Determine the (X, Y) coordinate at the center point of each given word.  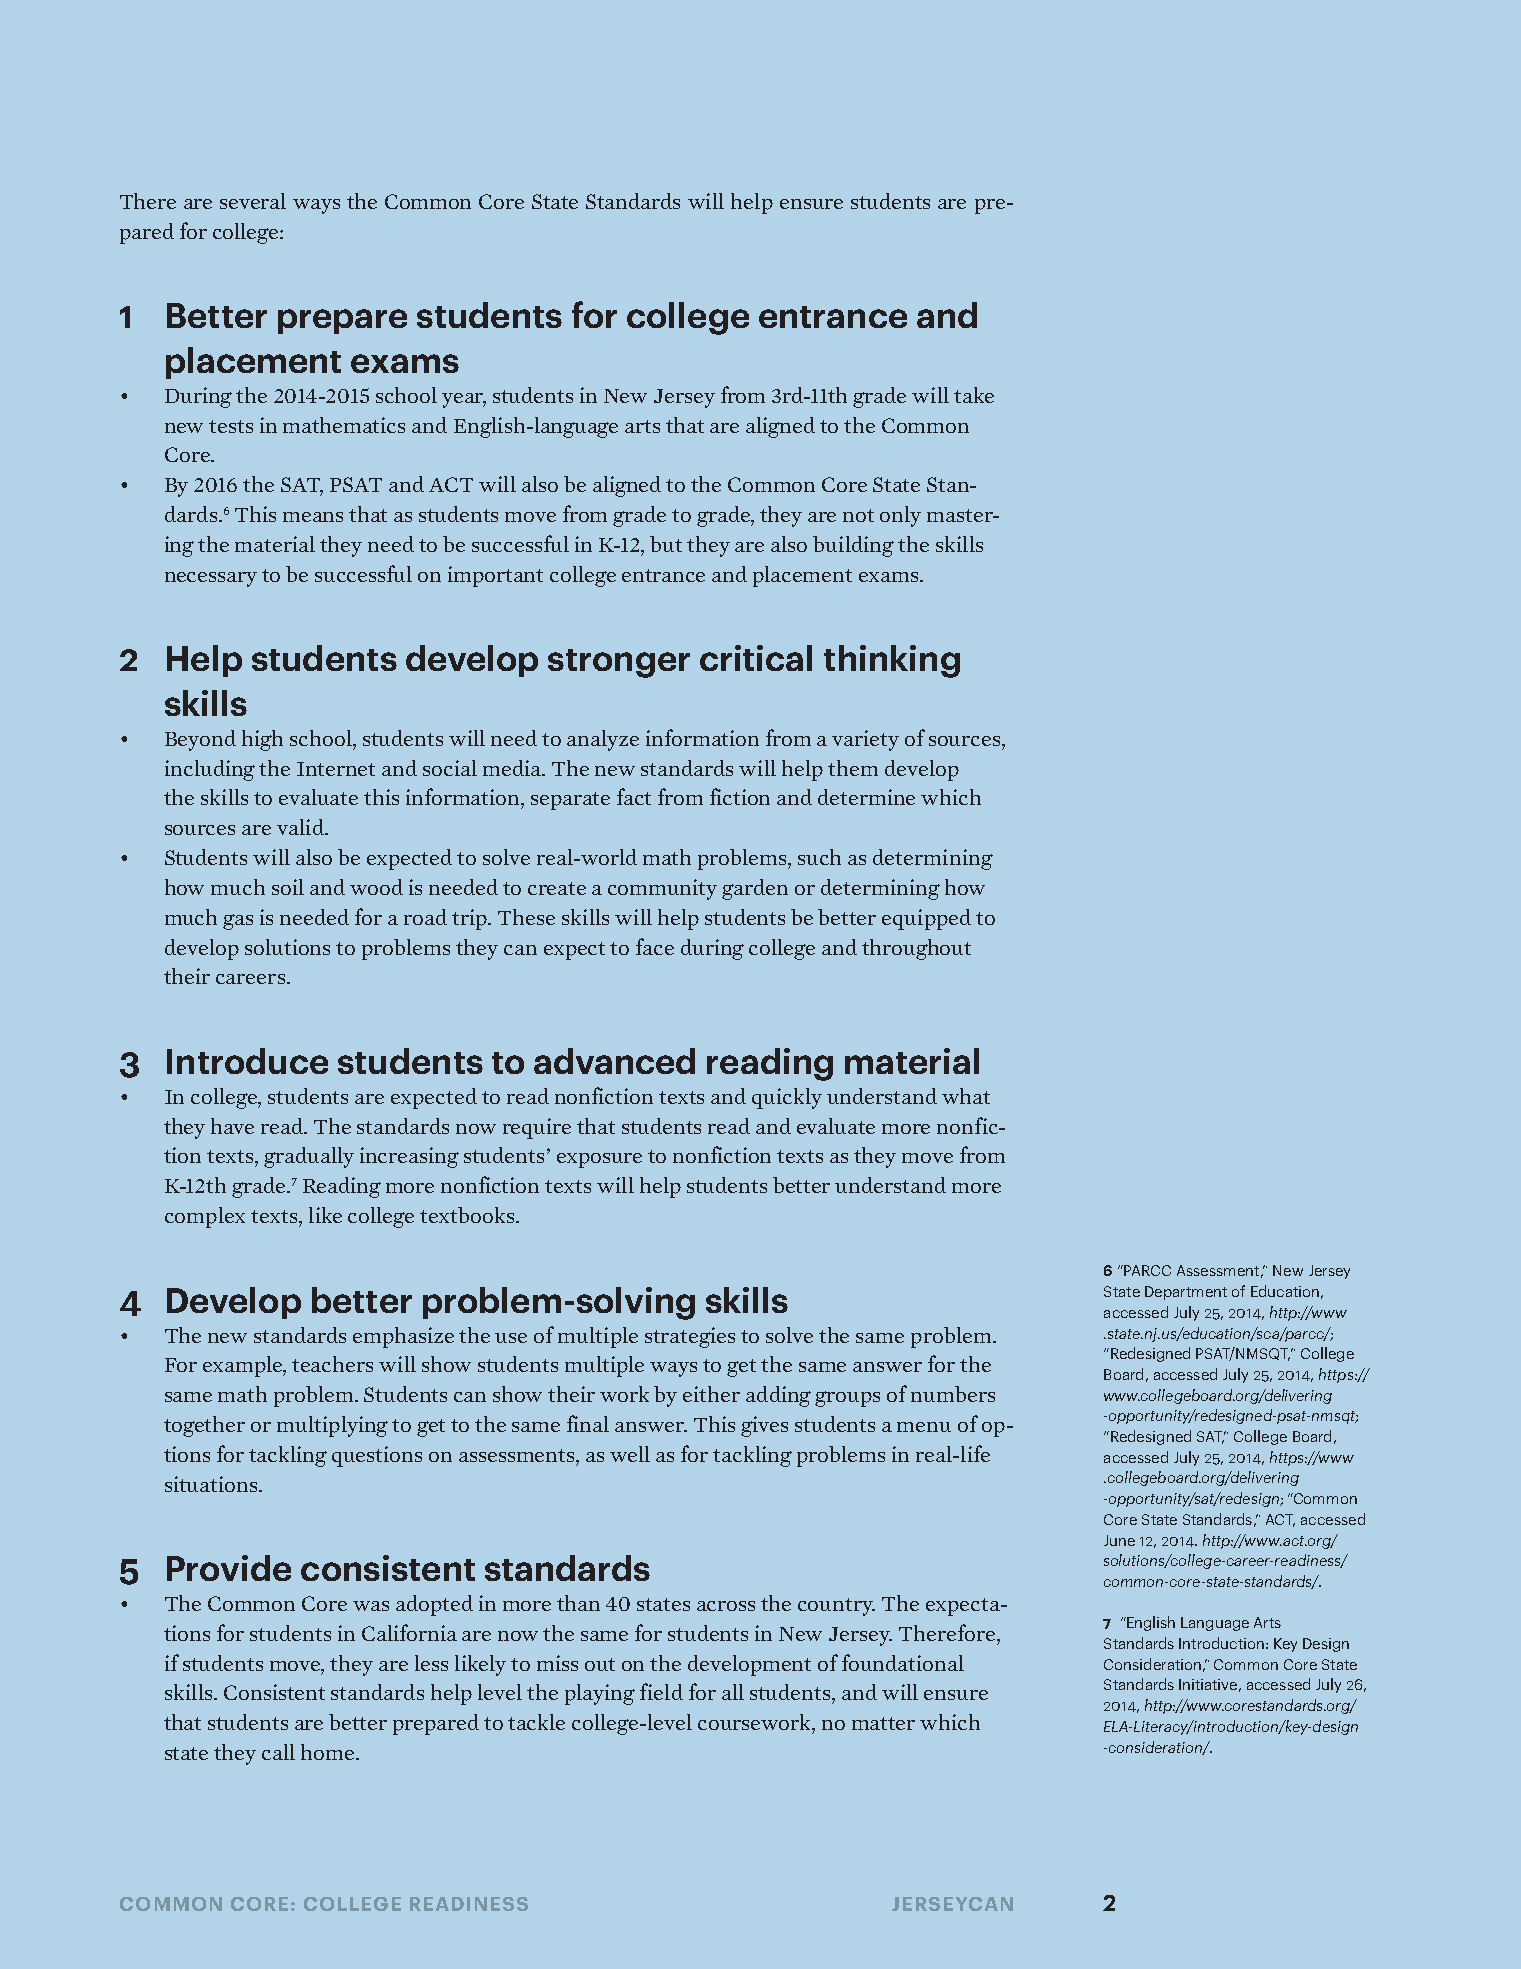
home (329, 1752)
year (464, 400)
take (974, 395)
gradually (309, 1157)
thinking (892, 661)
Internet (336, 769)
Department (1186, 1293)
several (253, 201)
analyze (603, 740)
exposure (599, 1160)
